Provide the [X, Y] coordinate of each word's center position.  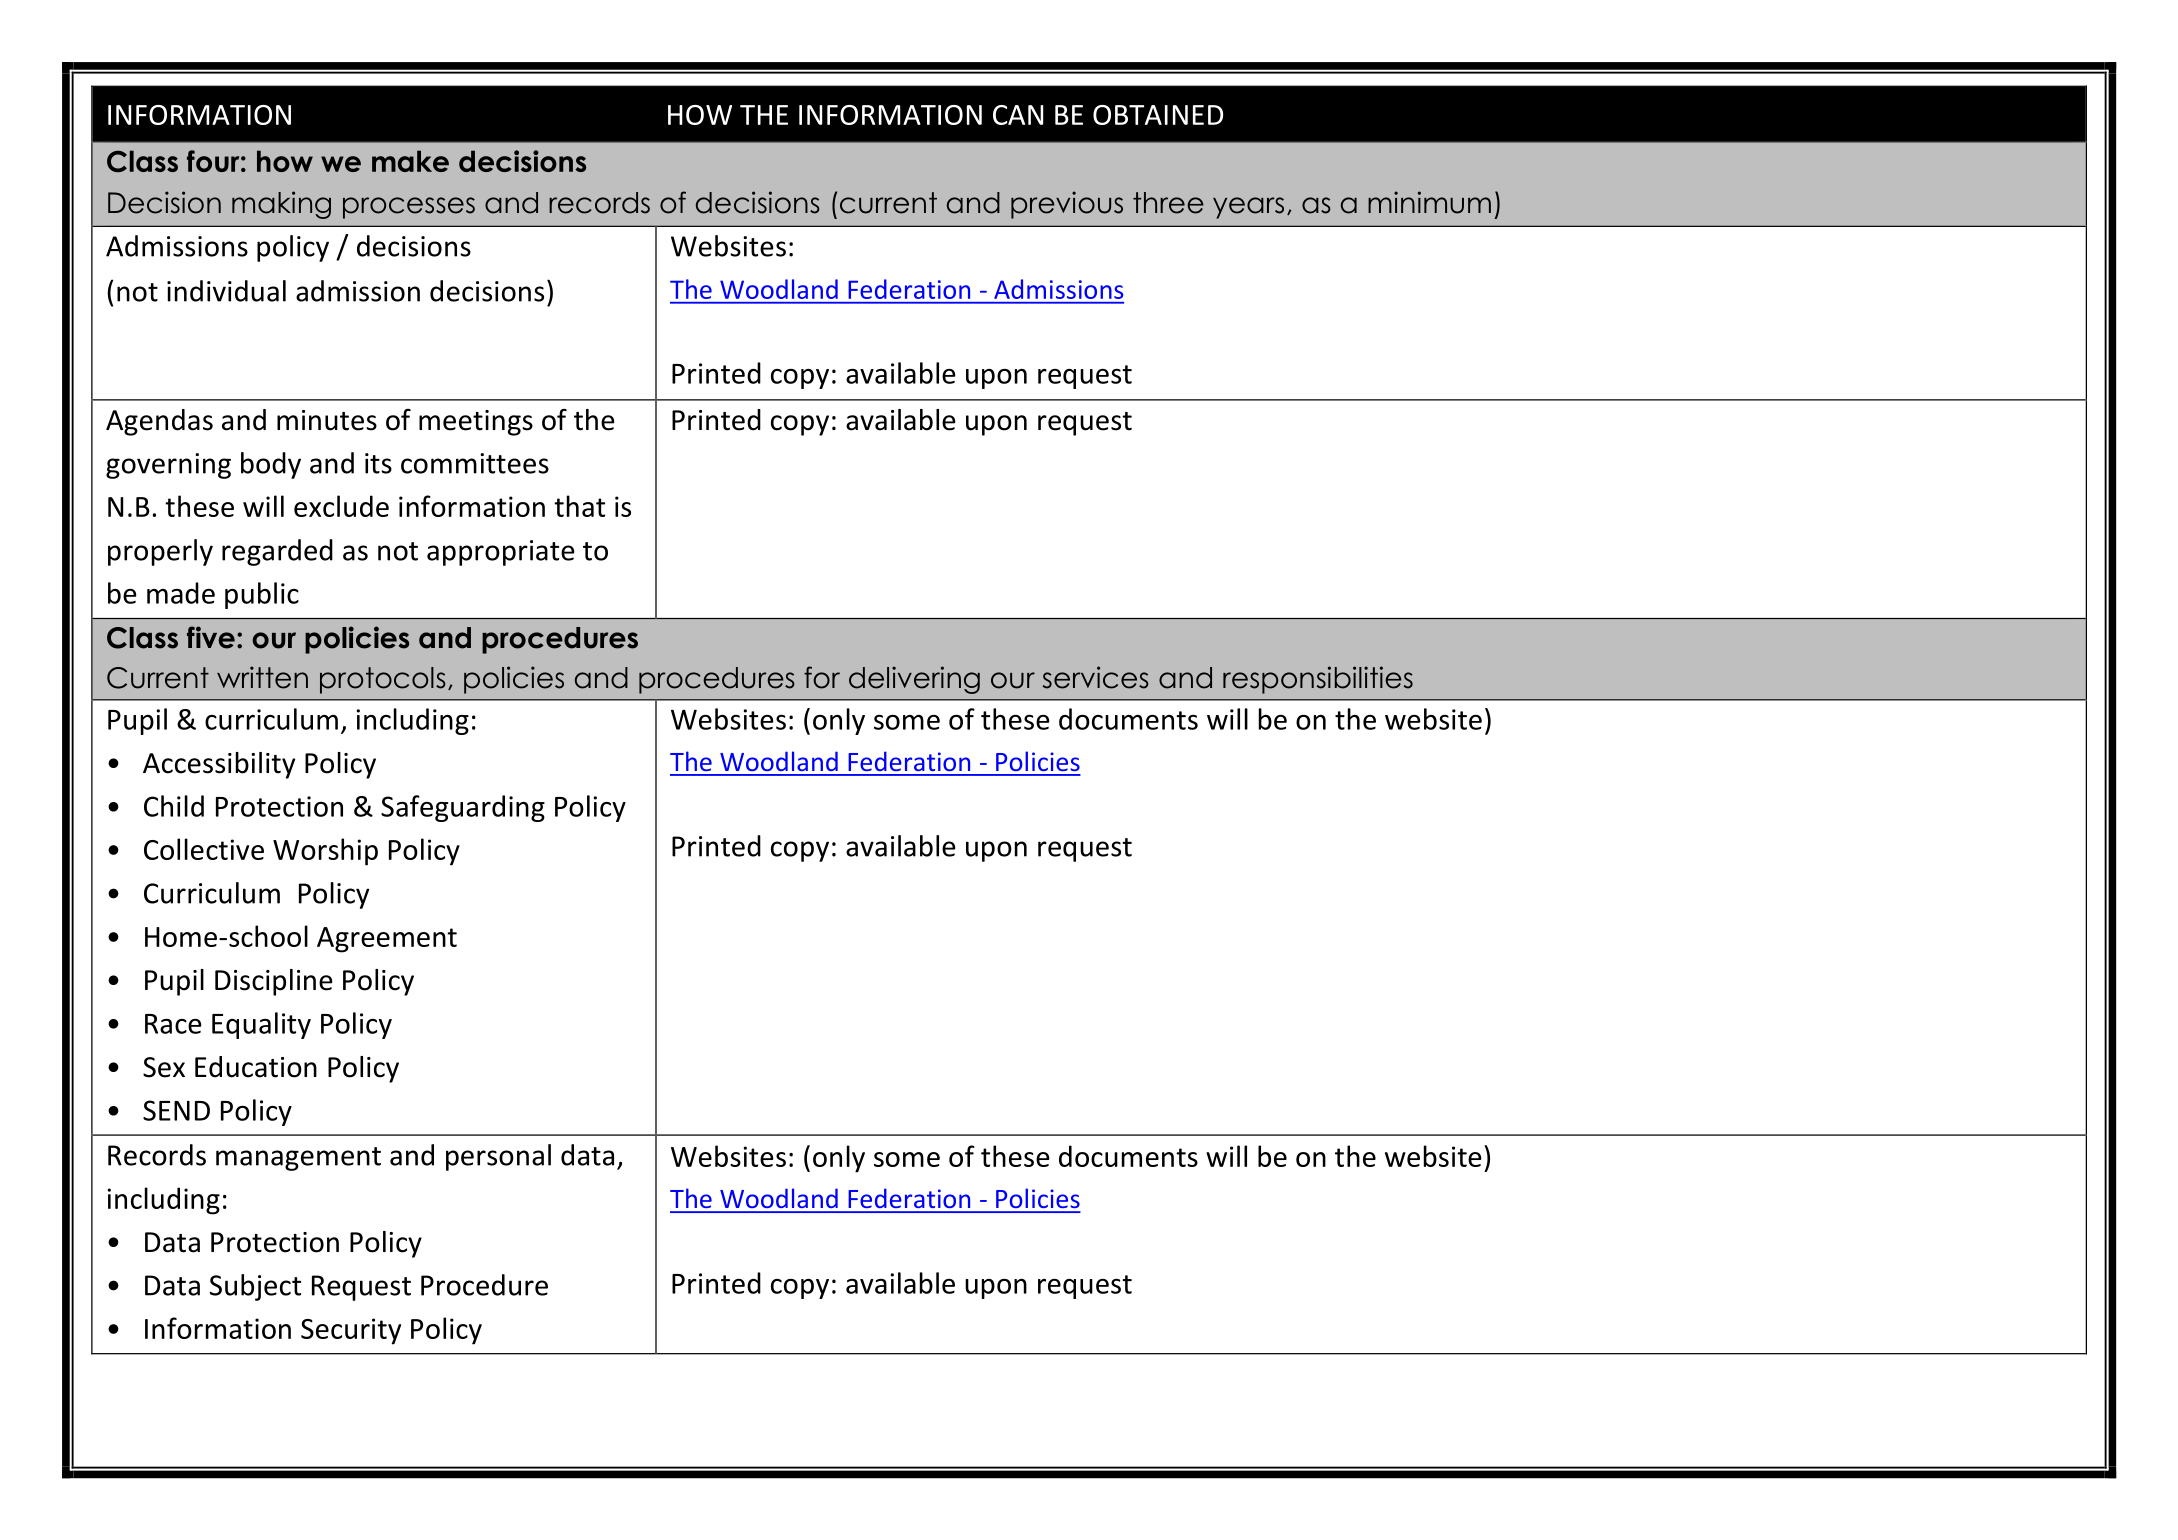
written [262, 677]
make [410, 161]
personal [498, 1157]
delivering [914, 680]
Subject [255, 1287]
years [1248, 208]
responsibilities [1318, 680]
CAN [1018, 115]
